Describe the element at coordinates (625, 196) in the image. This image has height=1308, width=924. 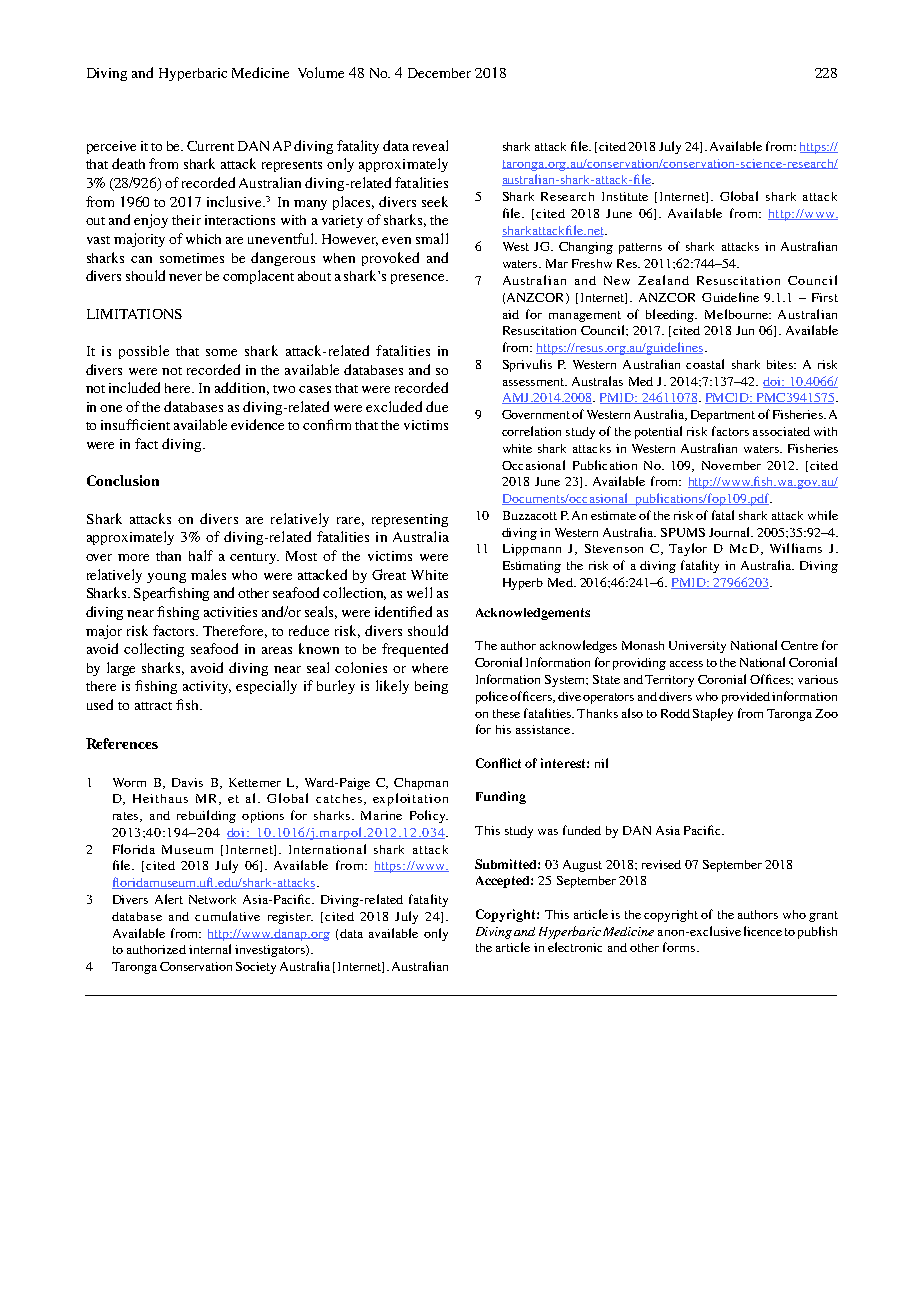
I see `Institute` at that location.
